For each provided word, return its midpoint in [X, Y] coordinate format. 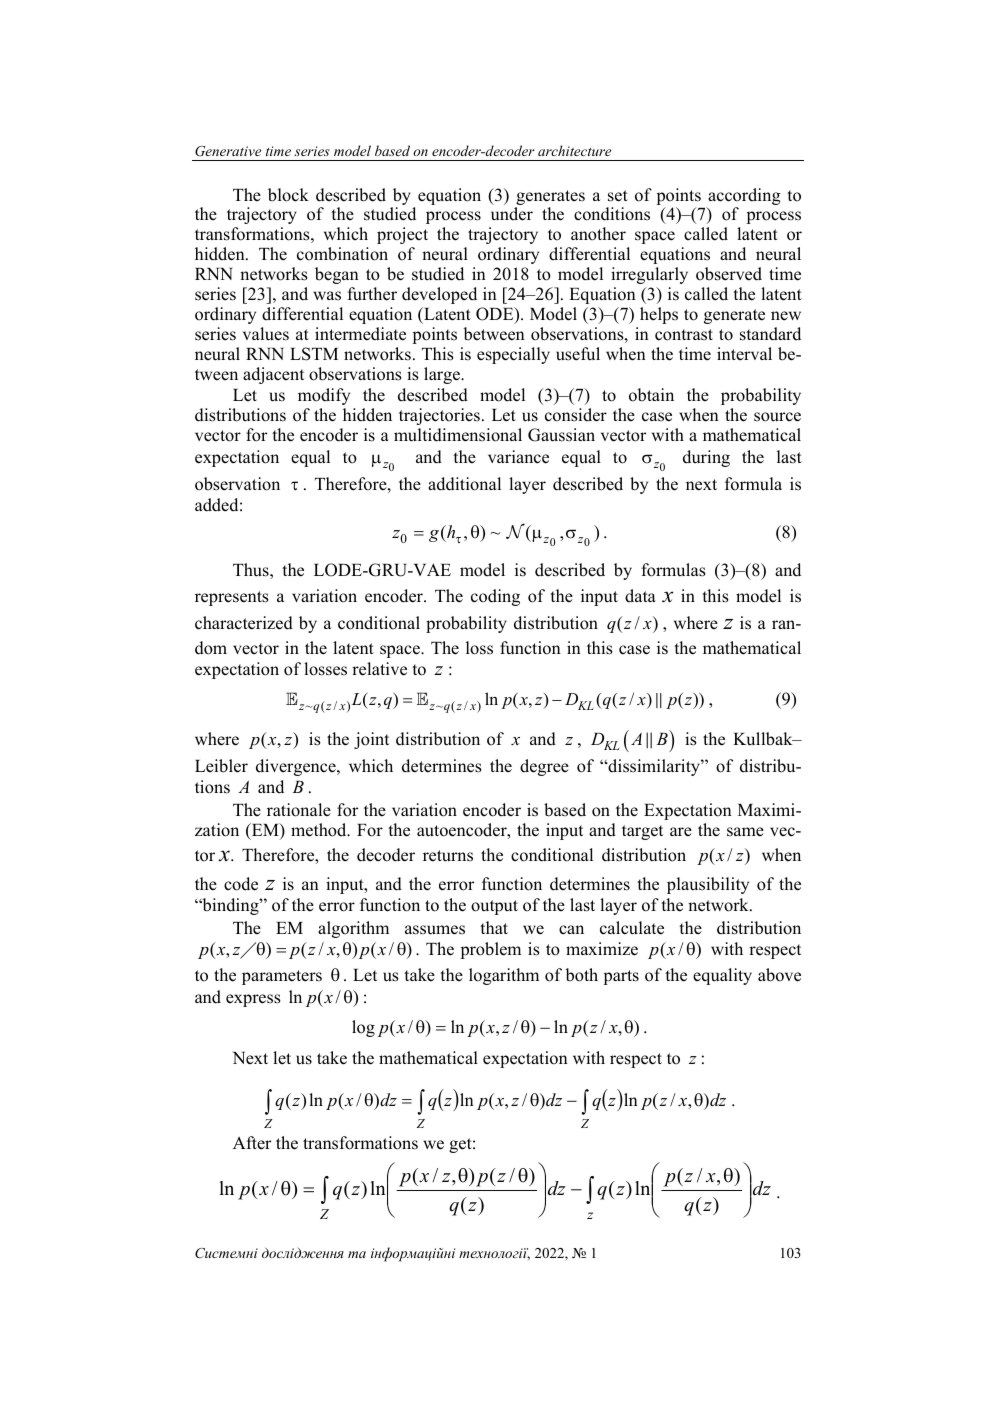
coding [495, 597]
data [640, 595]
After [252, 1143]
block [288, 195]
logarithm [504, 976]
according [744, 196]
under [512, 214]
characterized [244, 623]
